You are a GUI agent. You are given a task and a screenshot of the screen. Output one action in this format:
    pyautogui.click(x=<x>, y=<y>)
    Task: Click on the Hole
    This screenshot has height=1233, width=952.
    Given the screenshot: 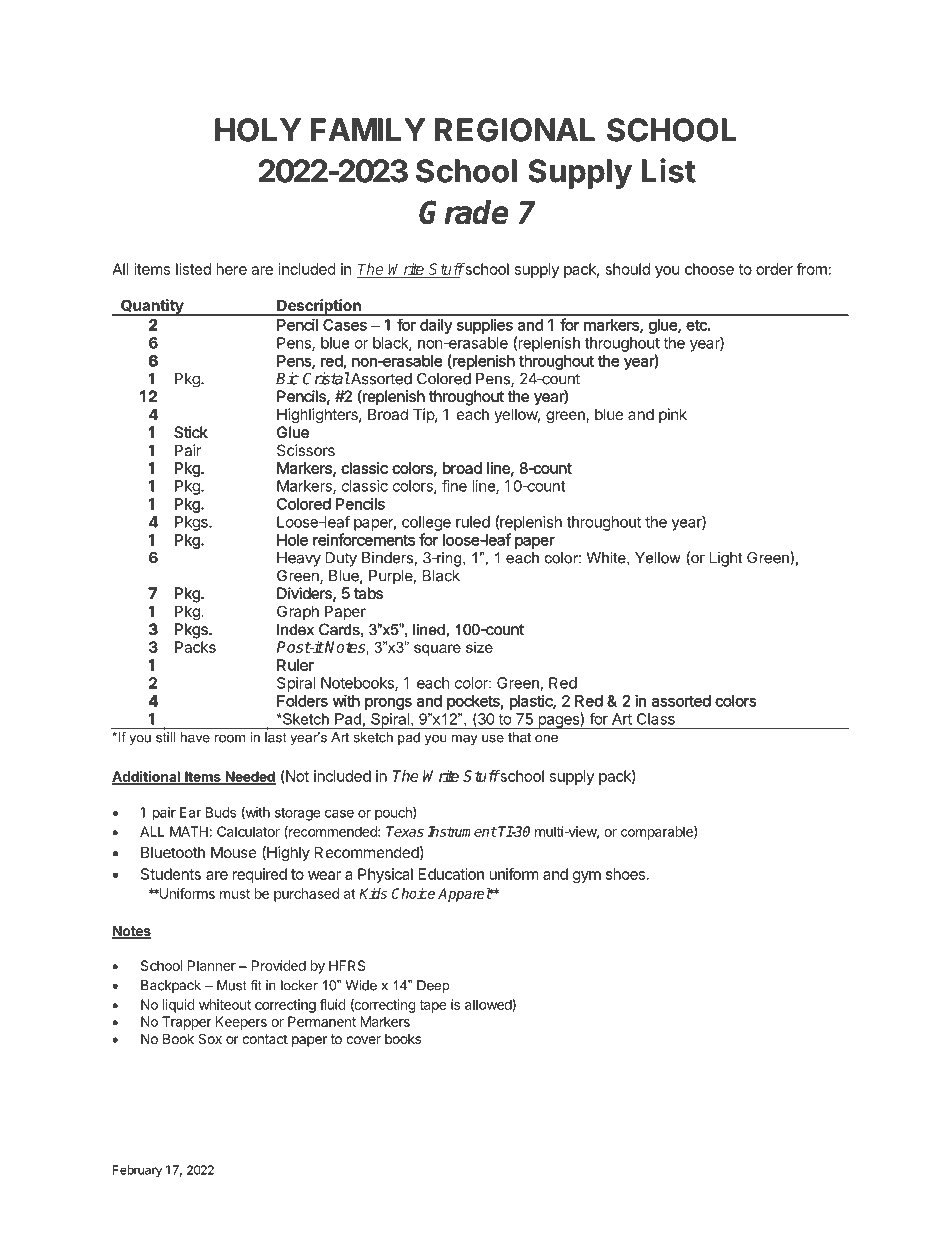 What is the action you would take?
    pyautogui.click(x=292, y=540)
